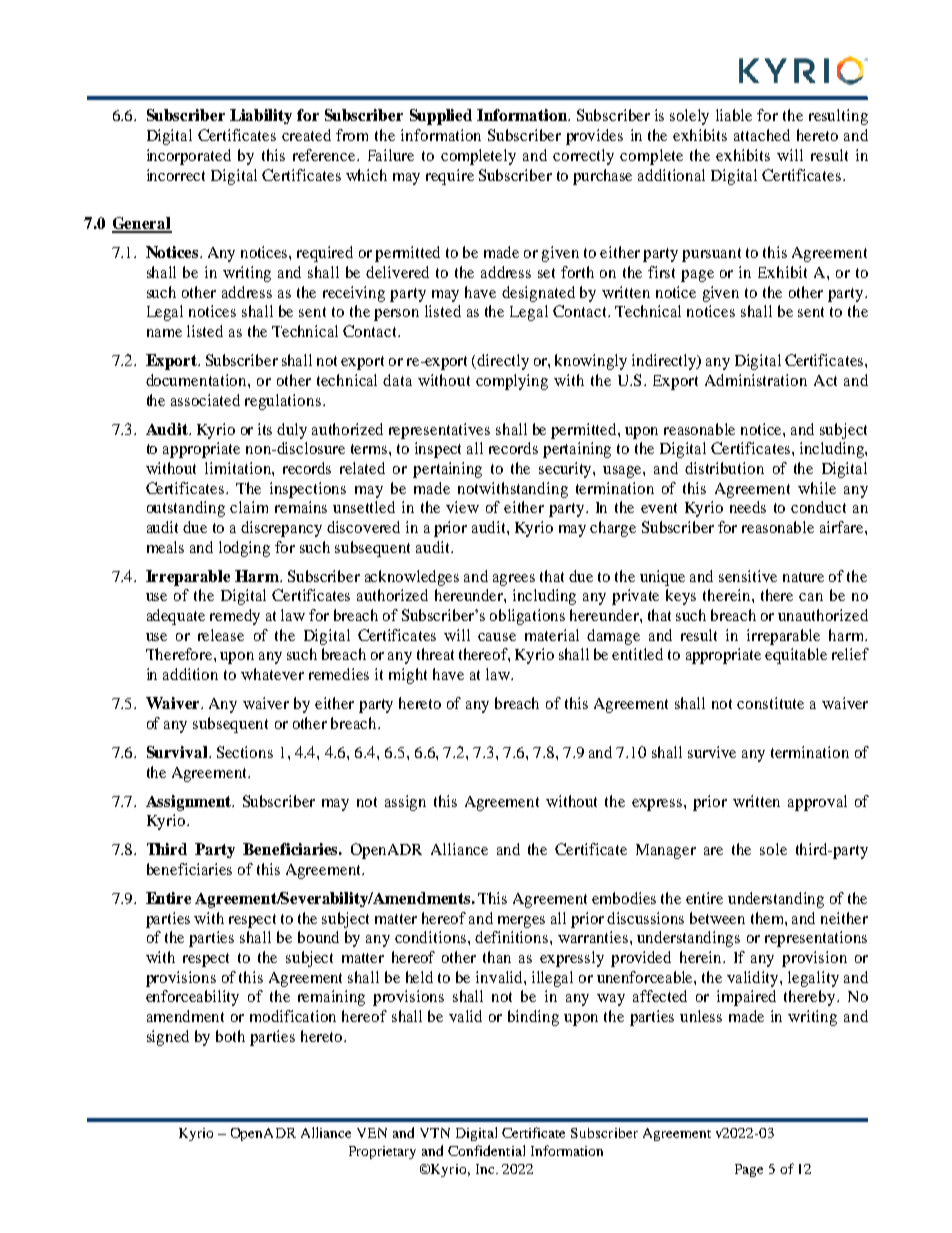 This screenshot has width=952, height=1233. I want to click on equitable, so click(796, 656).
